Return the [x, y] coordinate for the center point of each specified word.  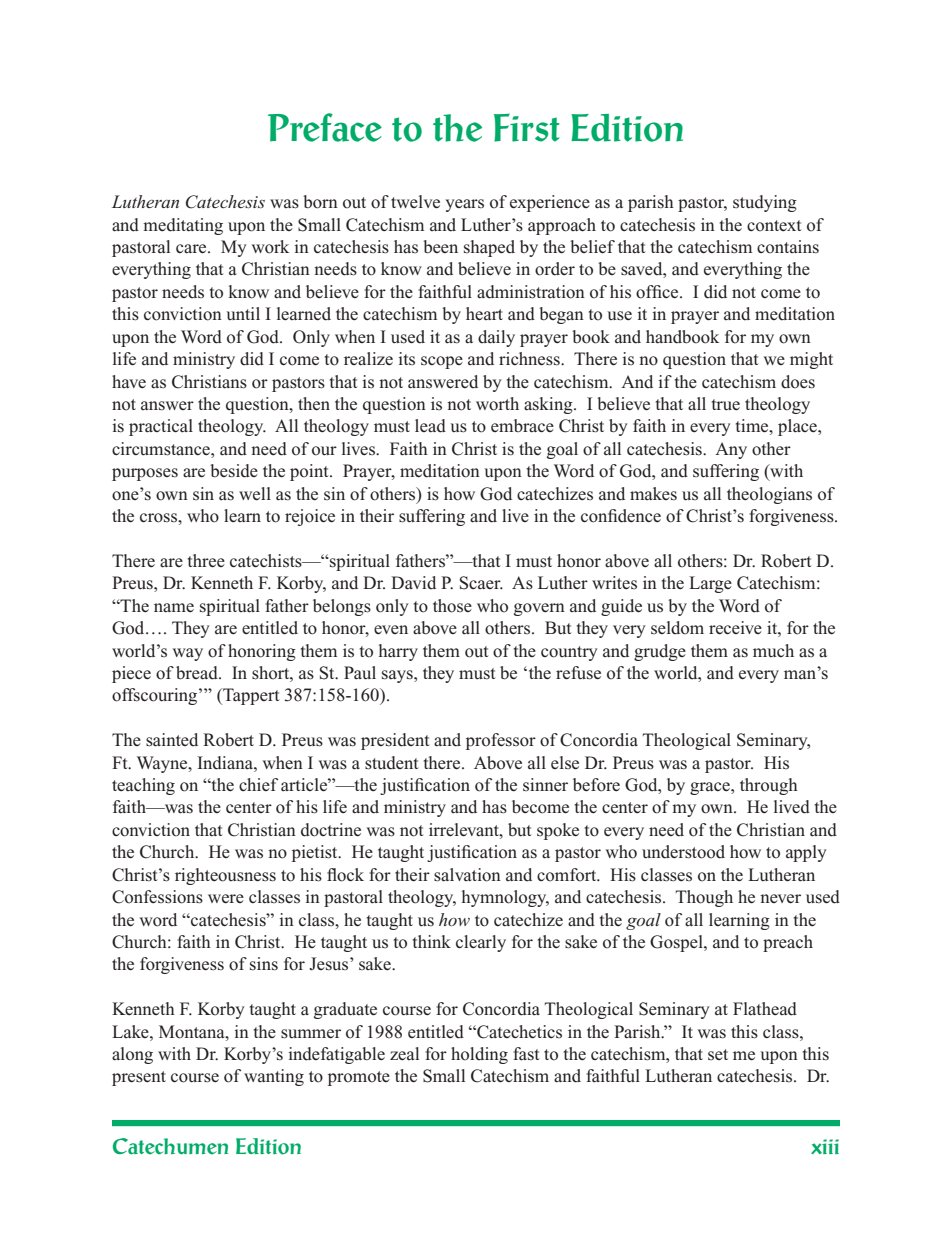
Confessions [157, 897]
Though [704, 898]
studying [765, 203]
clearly [481, 943]
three [206, 561]
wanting [274, 1077]
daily [496, 338]
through [769, 786]
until [243, 313]
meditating [183, 226]
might [811, 360]
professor [501, 741]
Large [710, 584]
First [527, 127]
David [413, 583]
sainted [172, 740]
